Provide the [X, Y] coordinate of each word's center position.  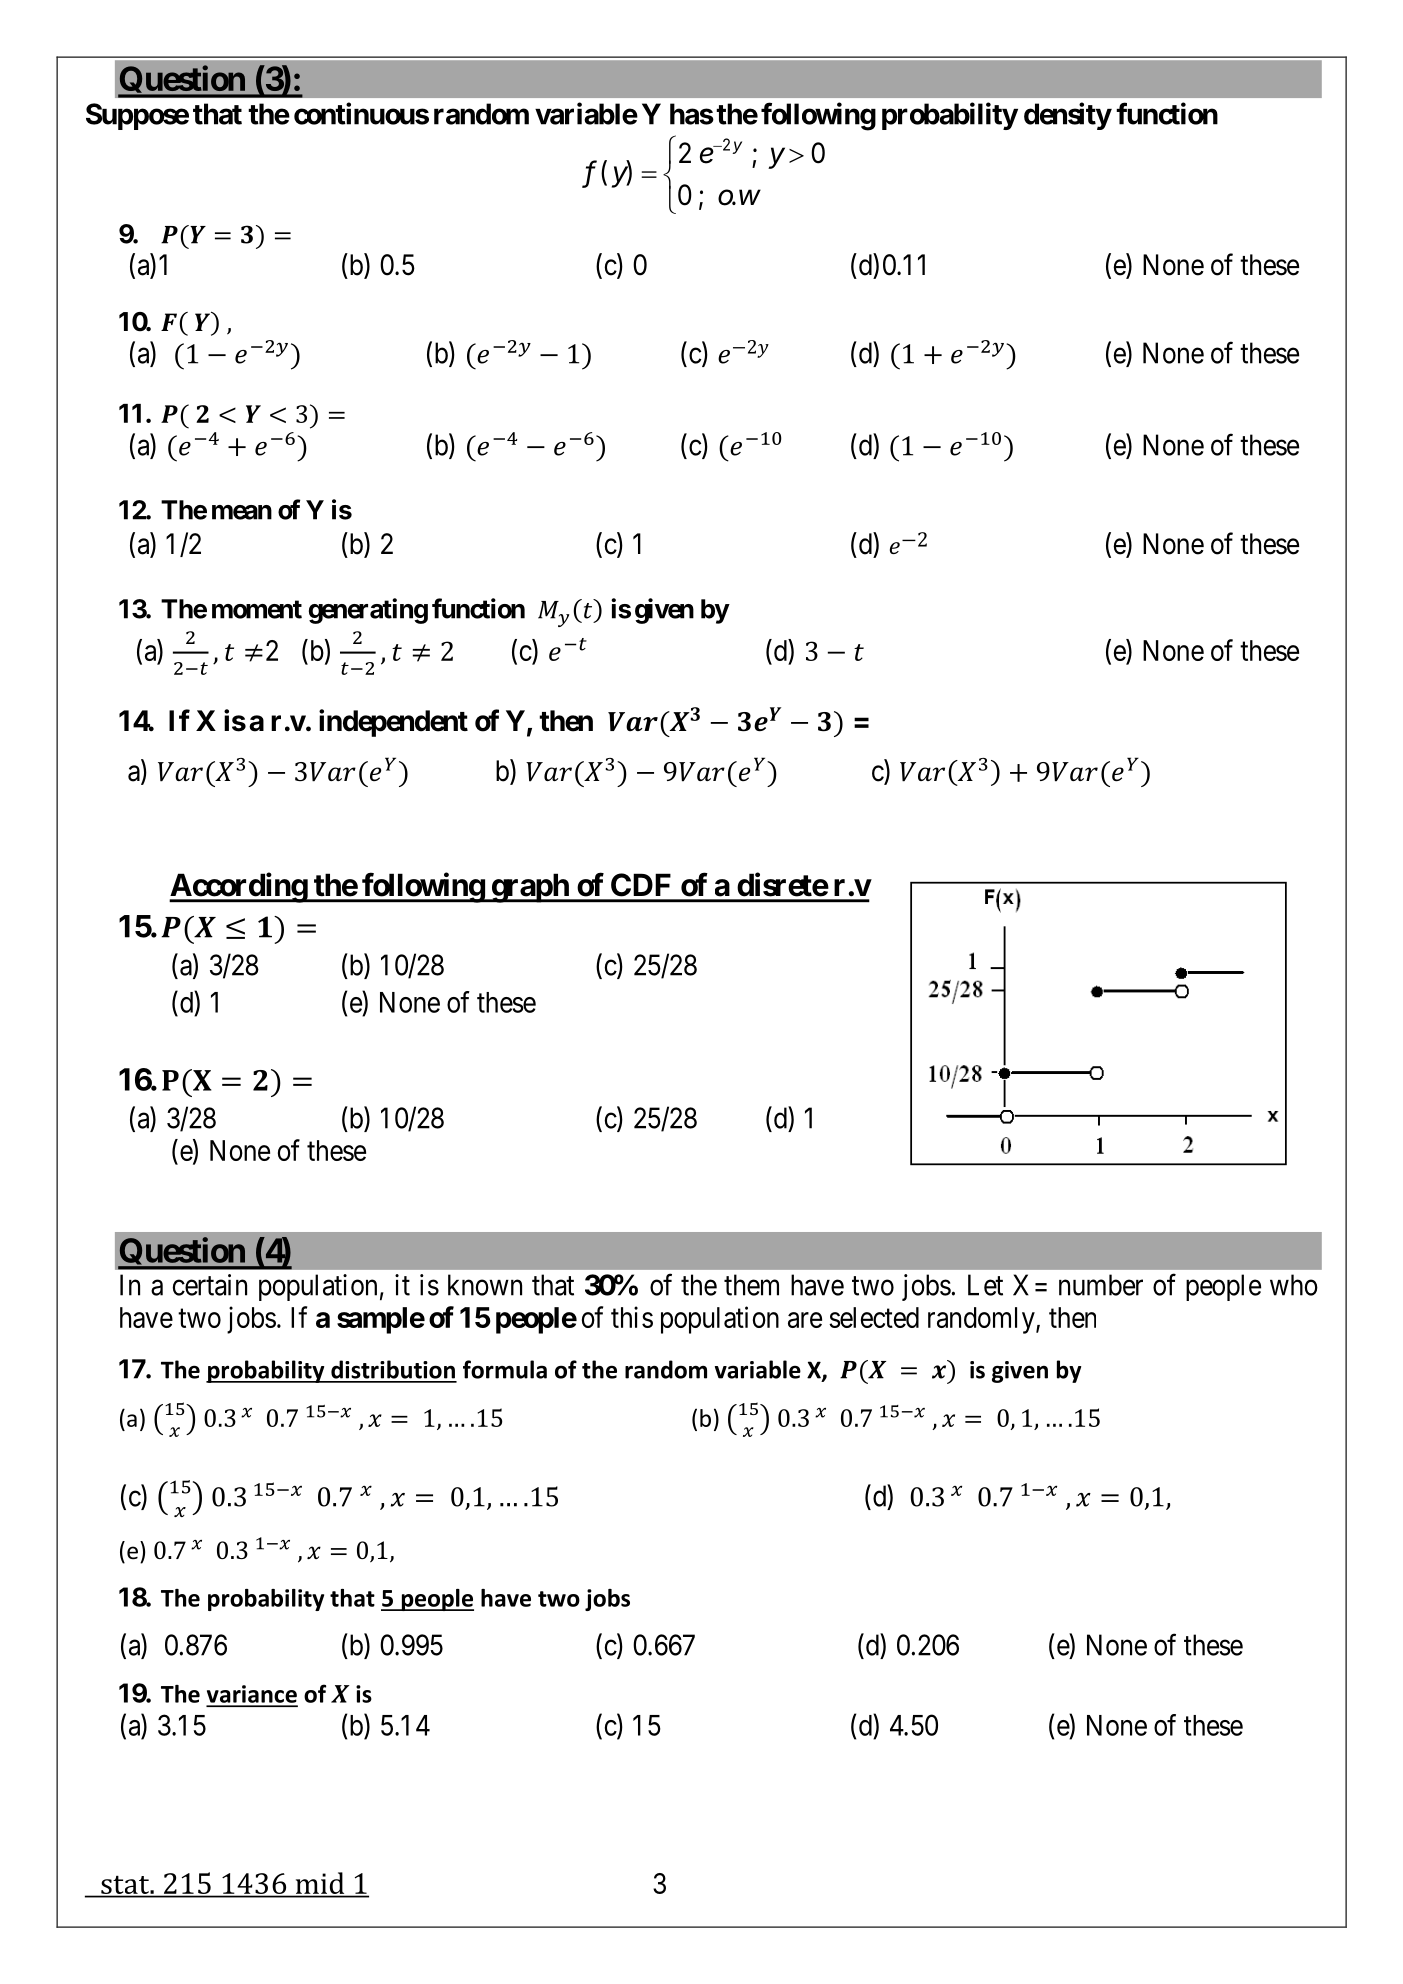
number [1101, 1285]
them [751, 1285]
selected [874, 1317]
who [1294, 1285]
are [805, 1320]
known [485, 1285]
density [1067, 116]
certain [210, 1285]
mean [242, 512]
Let [985, 1285]
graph [530, 888]
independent [393, 723]
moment [257, 609]
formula [505, 1369]
